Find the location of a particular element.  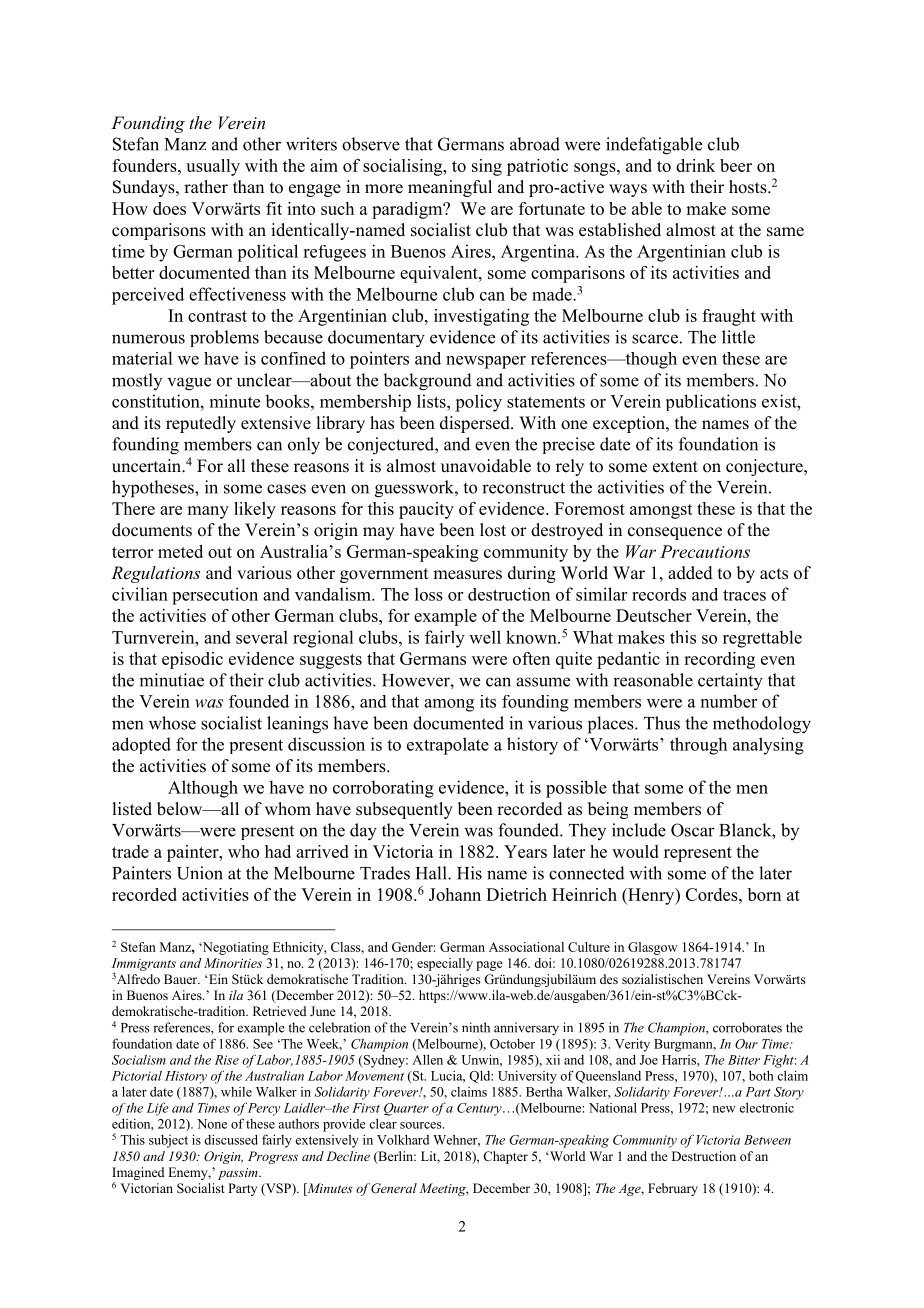

drink is located at coordinates (695, 165).
